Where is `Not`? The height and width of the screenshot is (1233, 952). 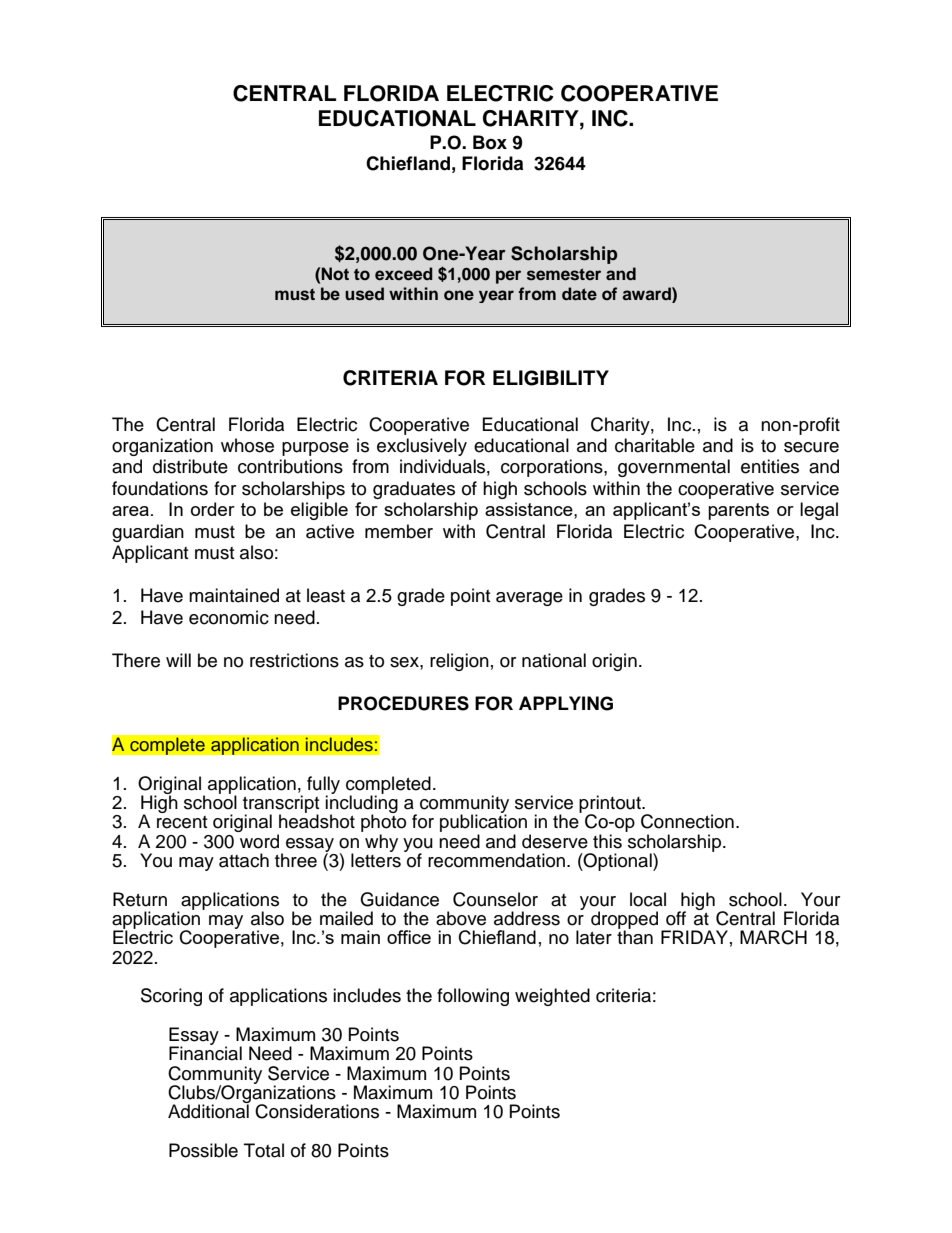 Not is located at coordinates (335, 274).
